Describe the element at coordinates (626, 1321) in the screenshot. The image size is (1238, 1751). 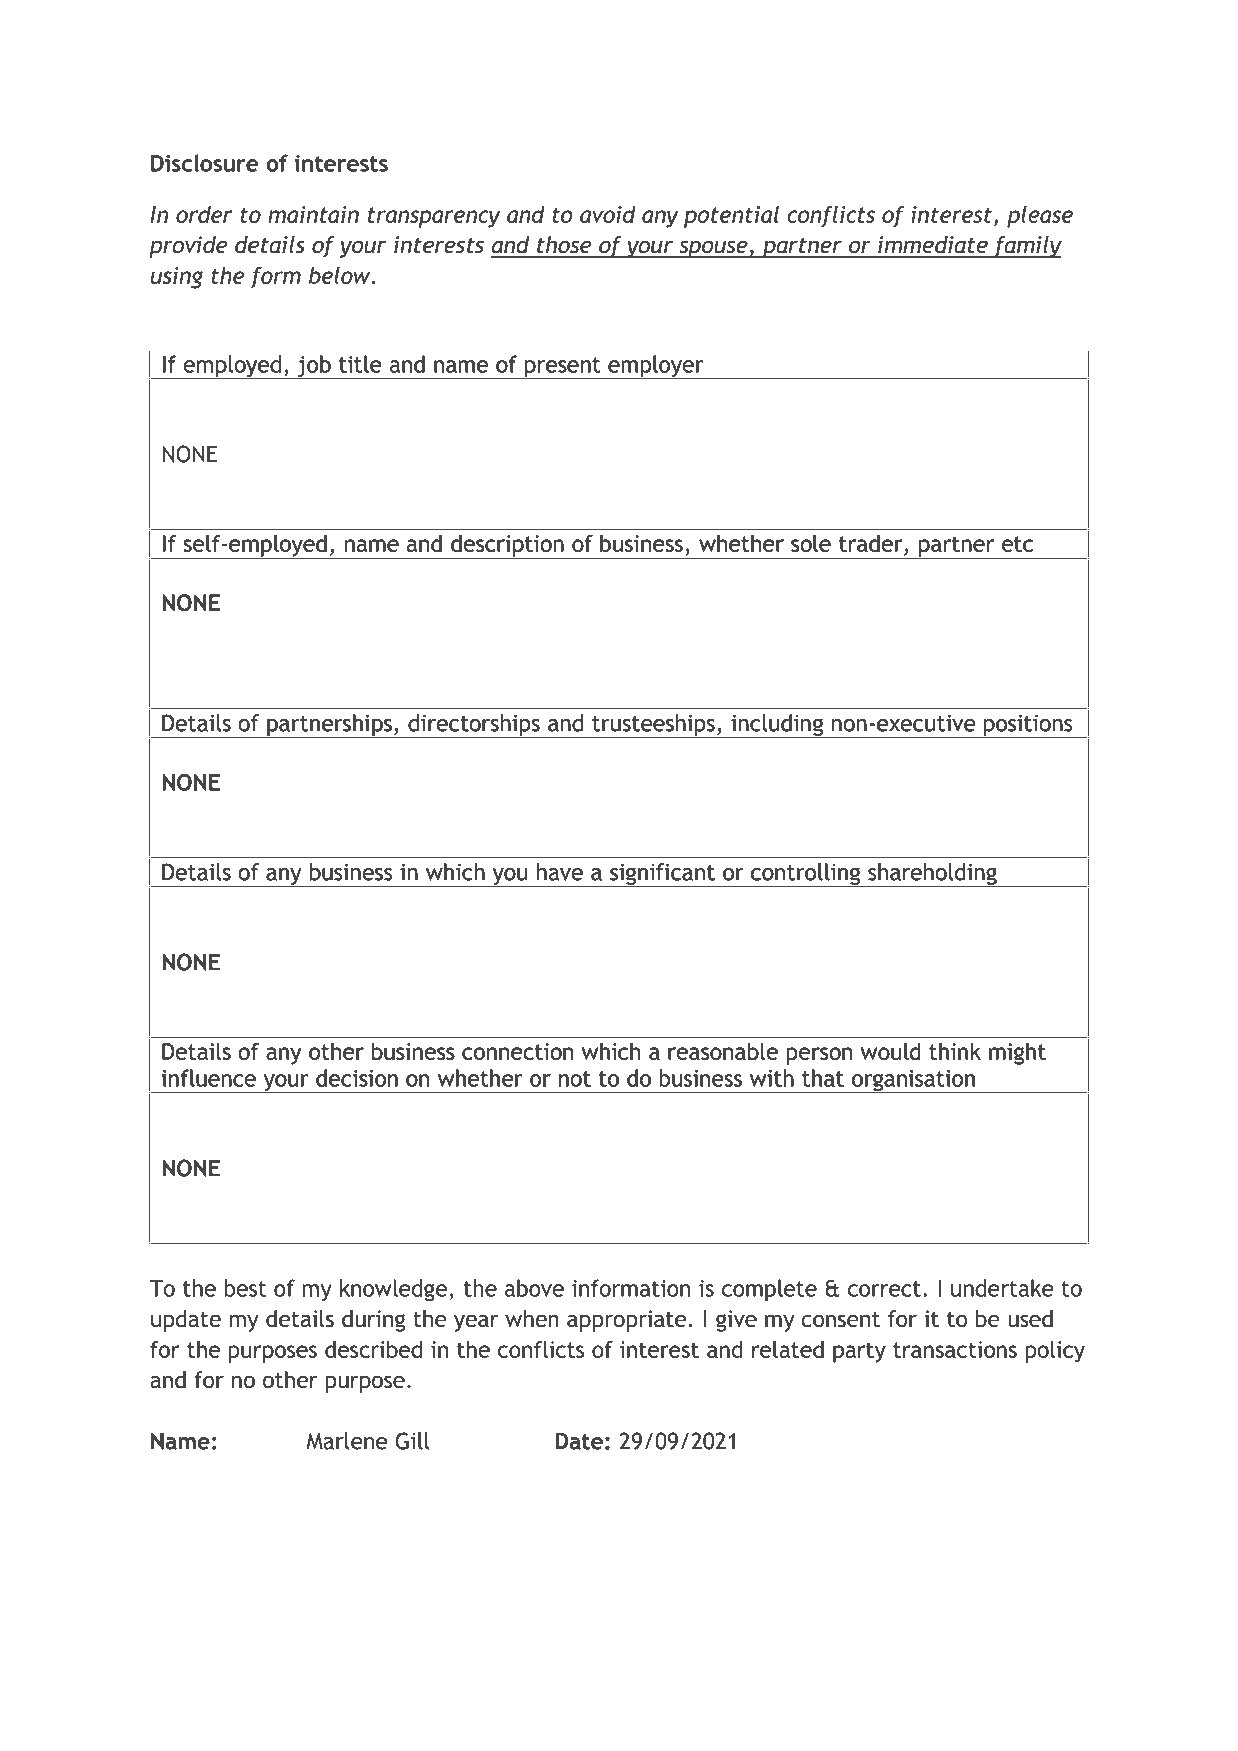
I see `appropriate` at that location.
